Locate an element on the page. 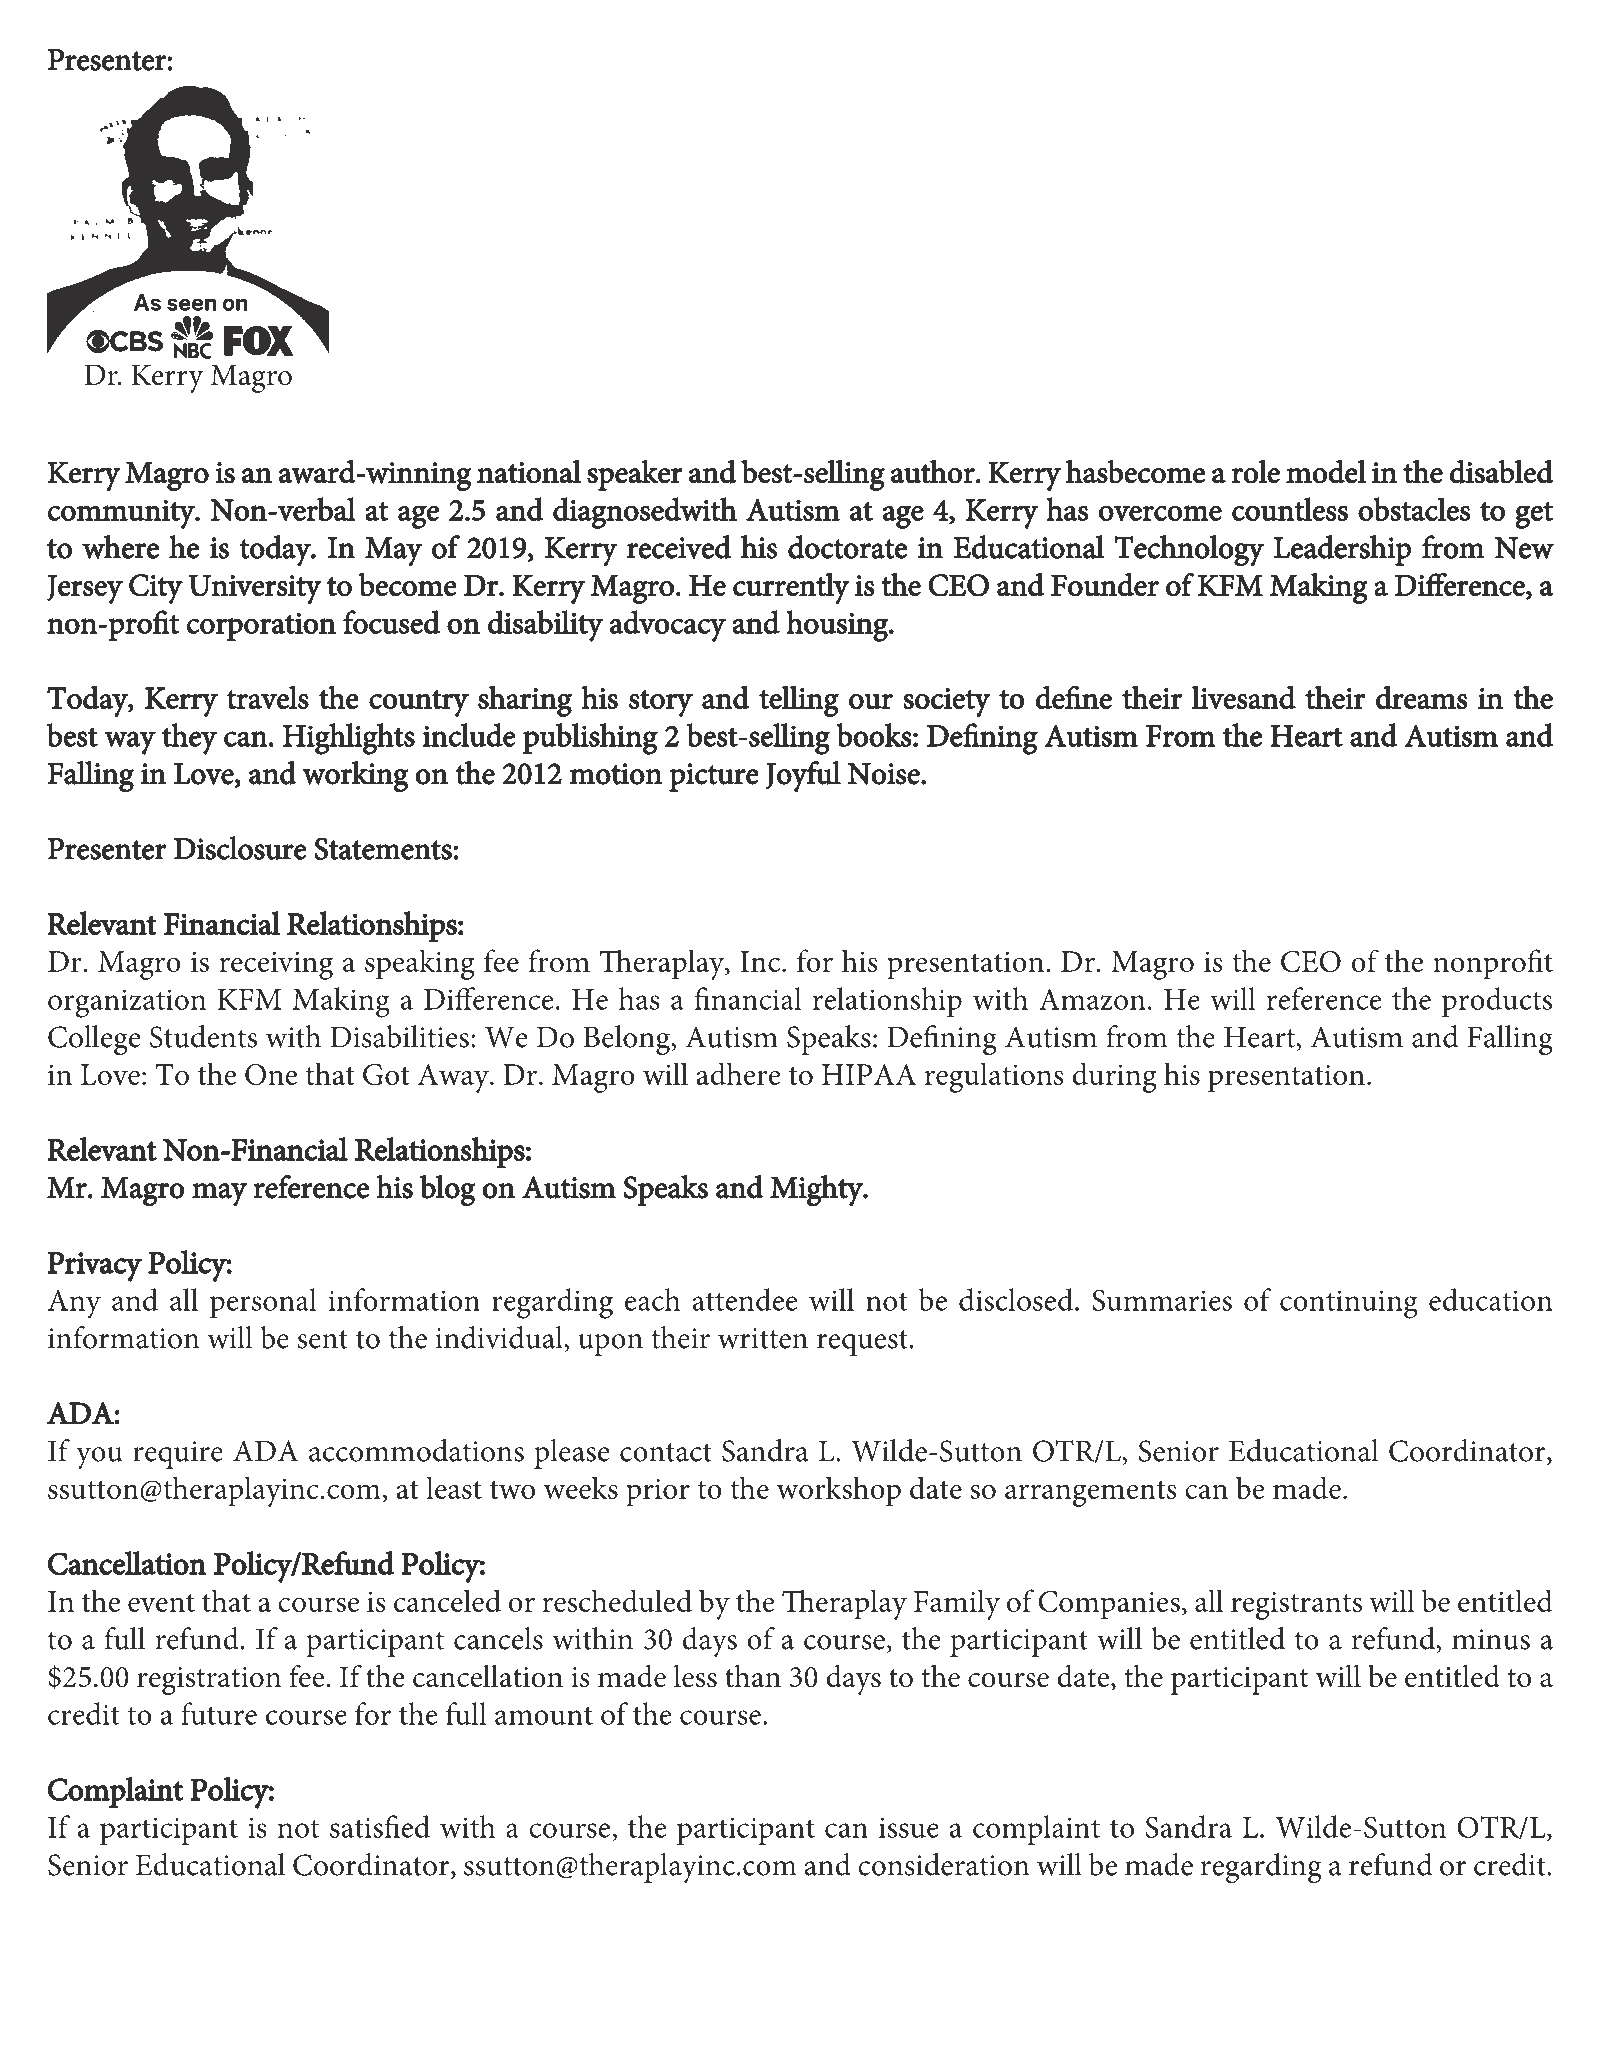  obstacles is located at coordinates (1414, 509).
